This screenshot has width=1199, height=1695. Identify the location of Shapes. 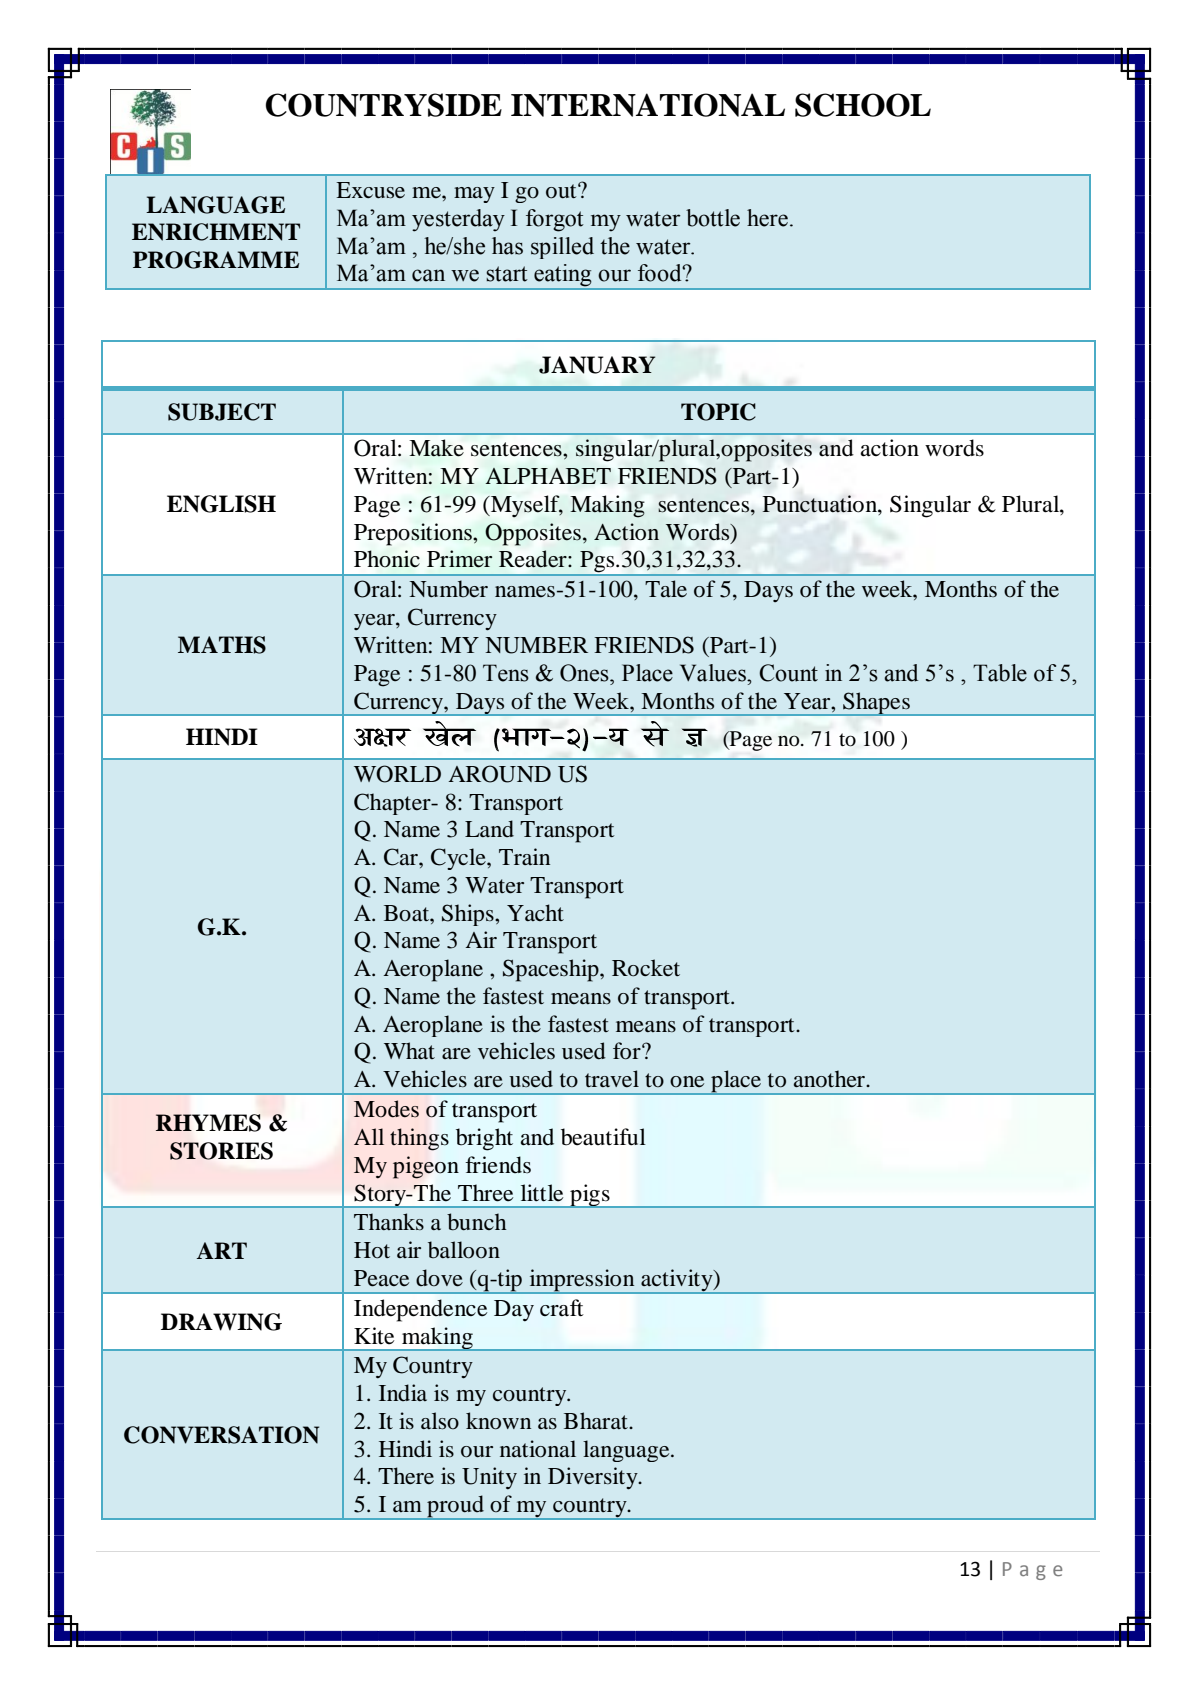
(876, 704).
